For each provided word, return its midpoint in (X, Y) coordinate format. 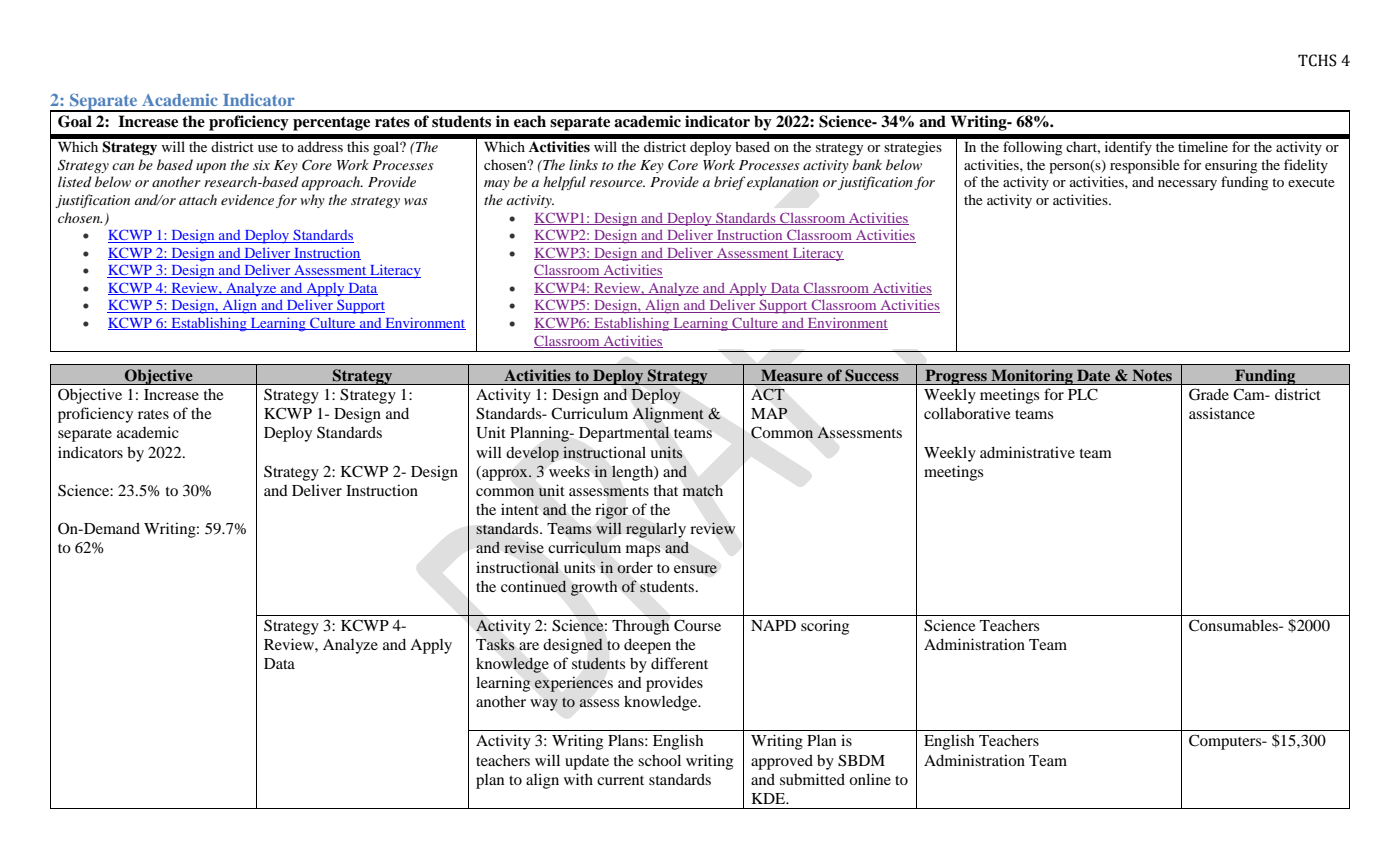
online (870, 779)
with (578, 779)
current (620, 780)
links (583, 164)
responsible (1145, 166)
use (268, 148)
